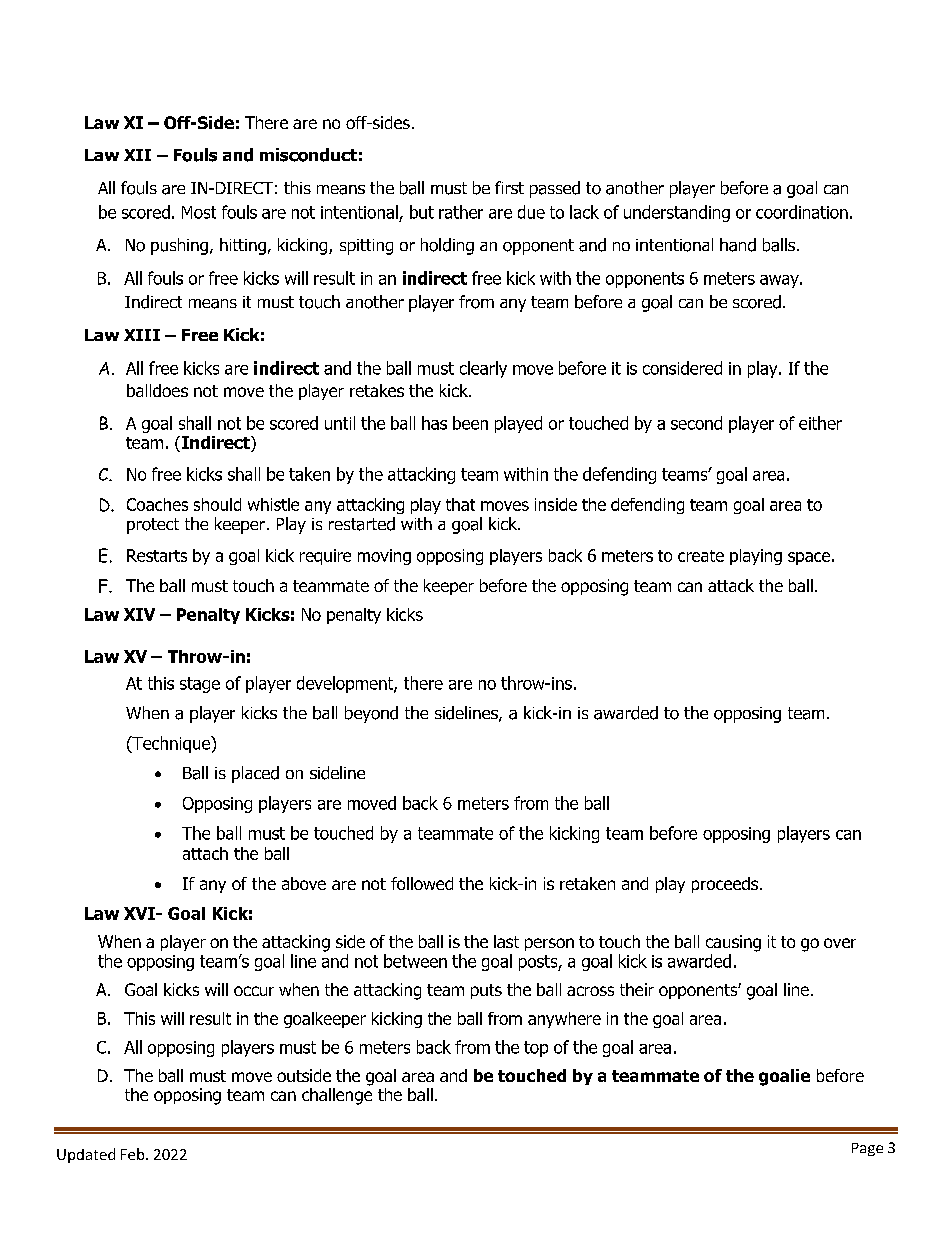 This screenshot has height=1233, width=952. What do you see at coordinates (726, 885) in the screenshot?
I see `proceeds` at bounding box center [726, 885].
